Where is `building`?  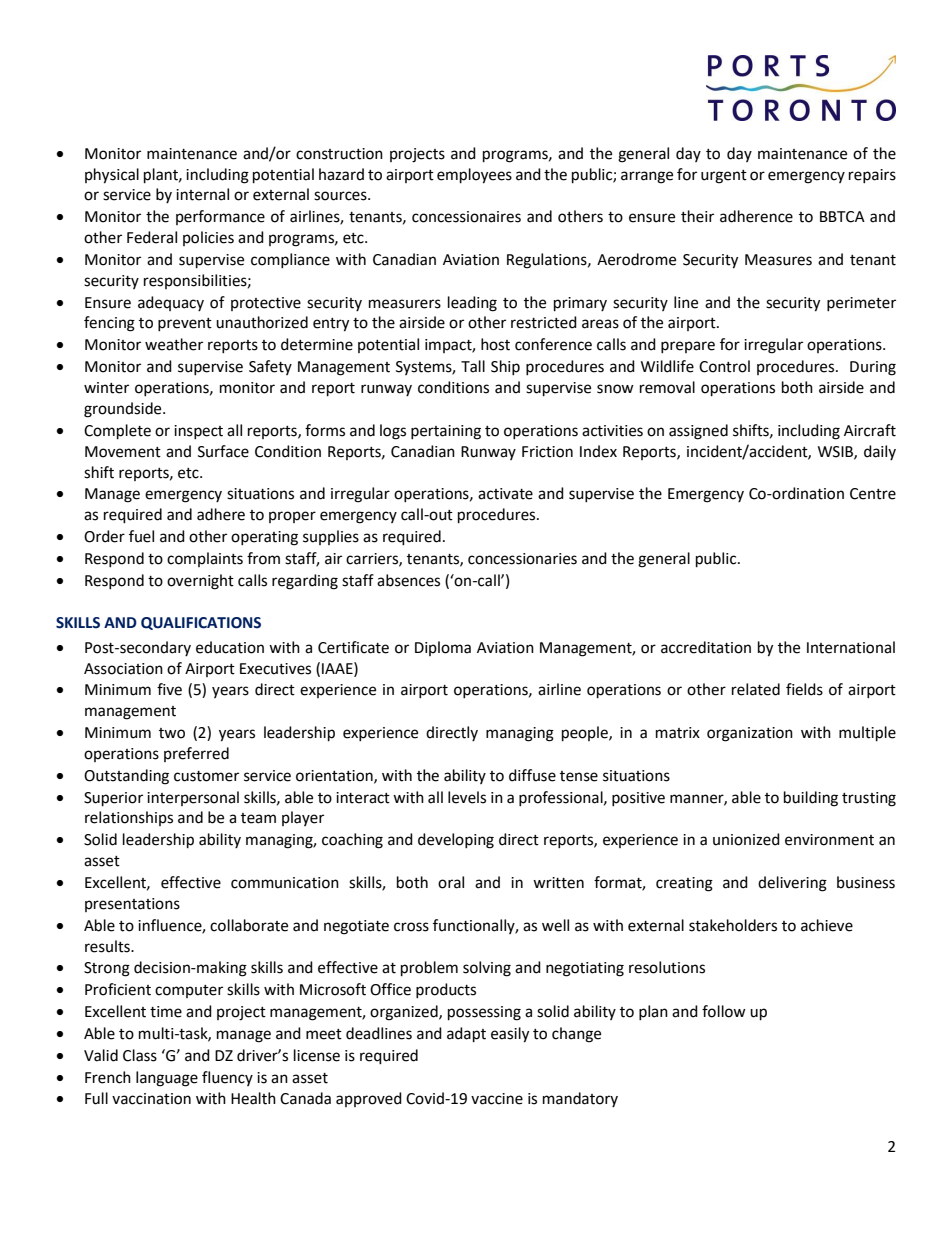 building is located at coordinates (811, 799).
